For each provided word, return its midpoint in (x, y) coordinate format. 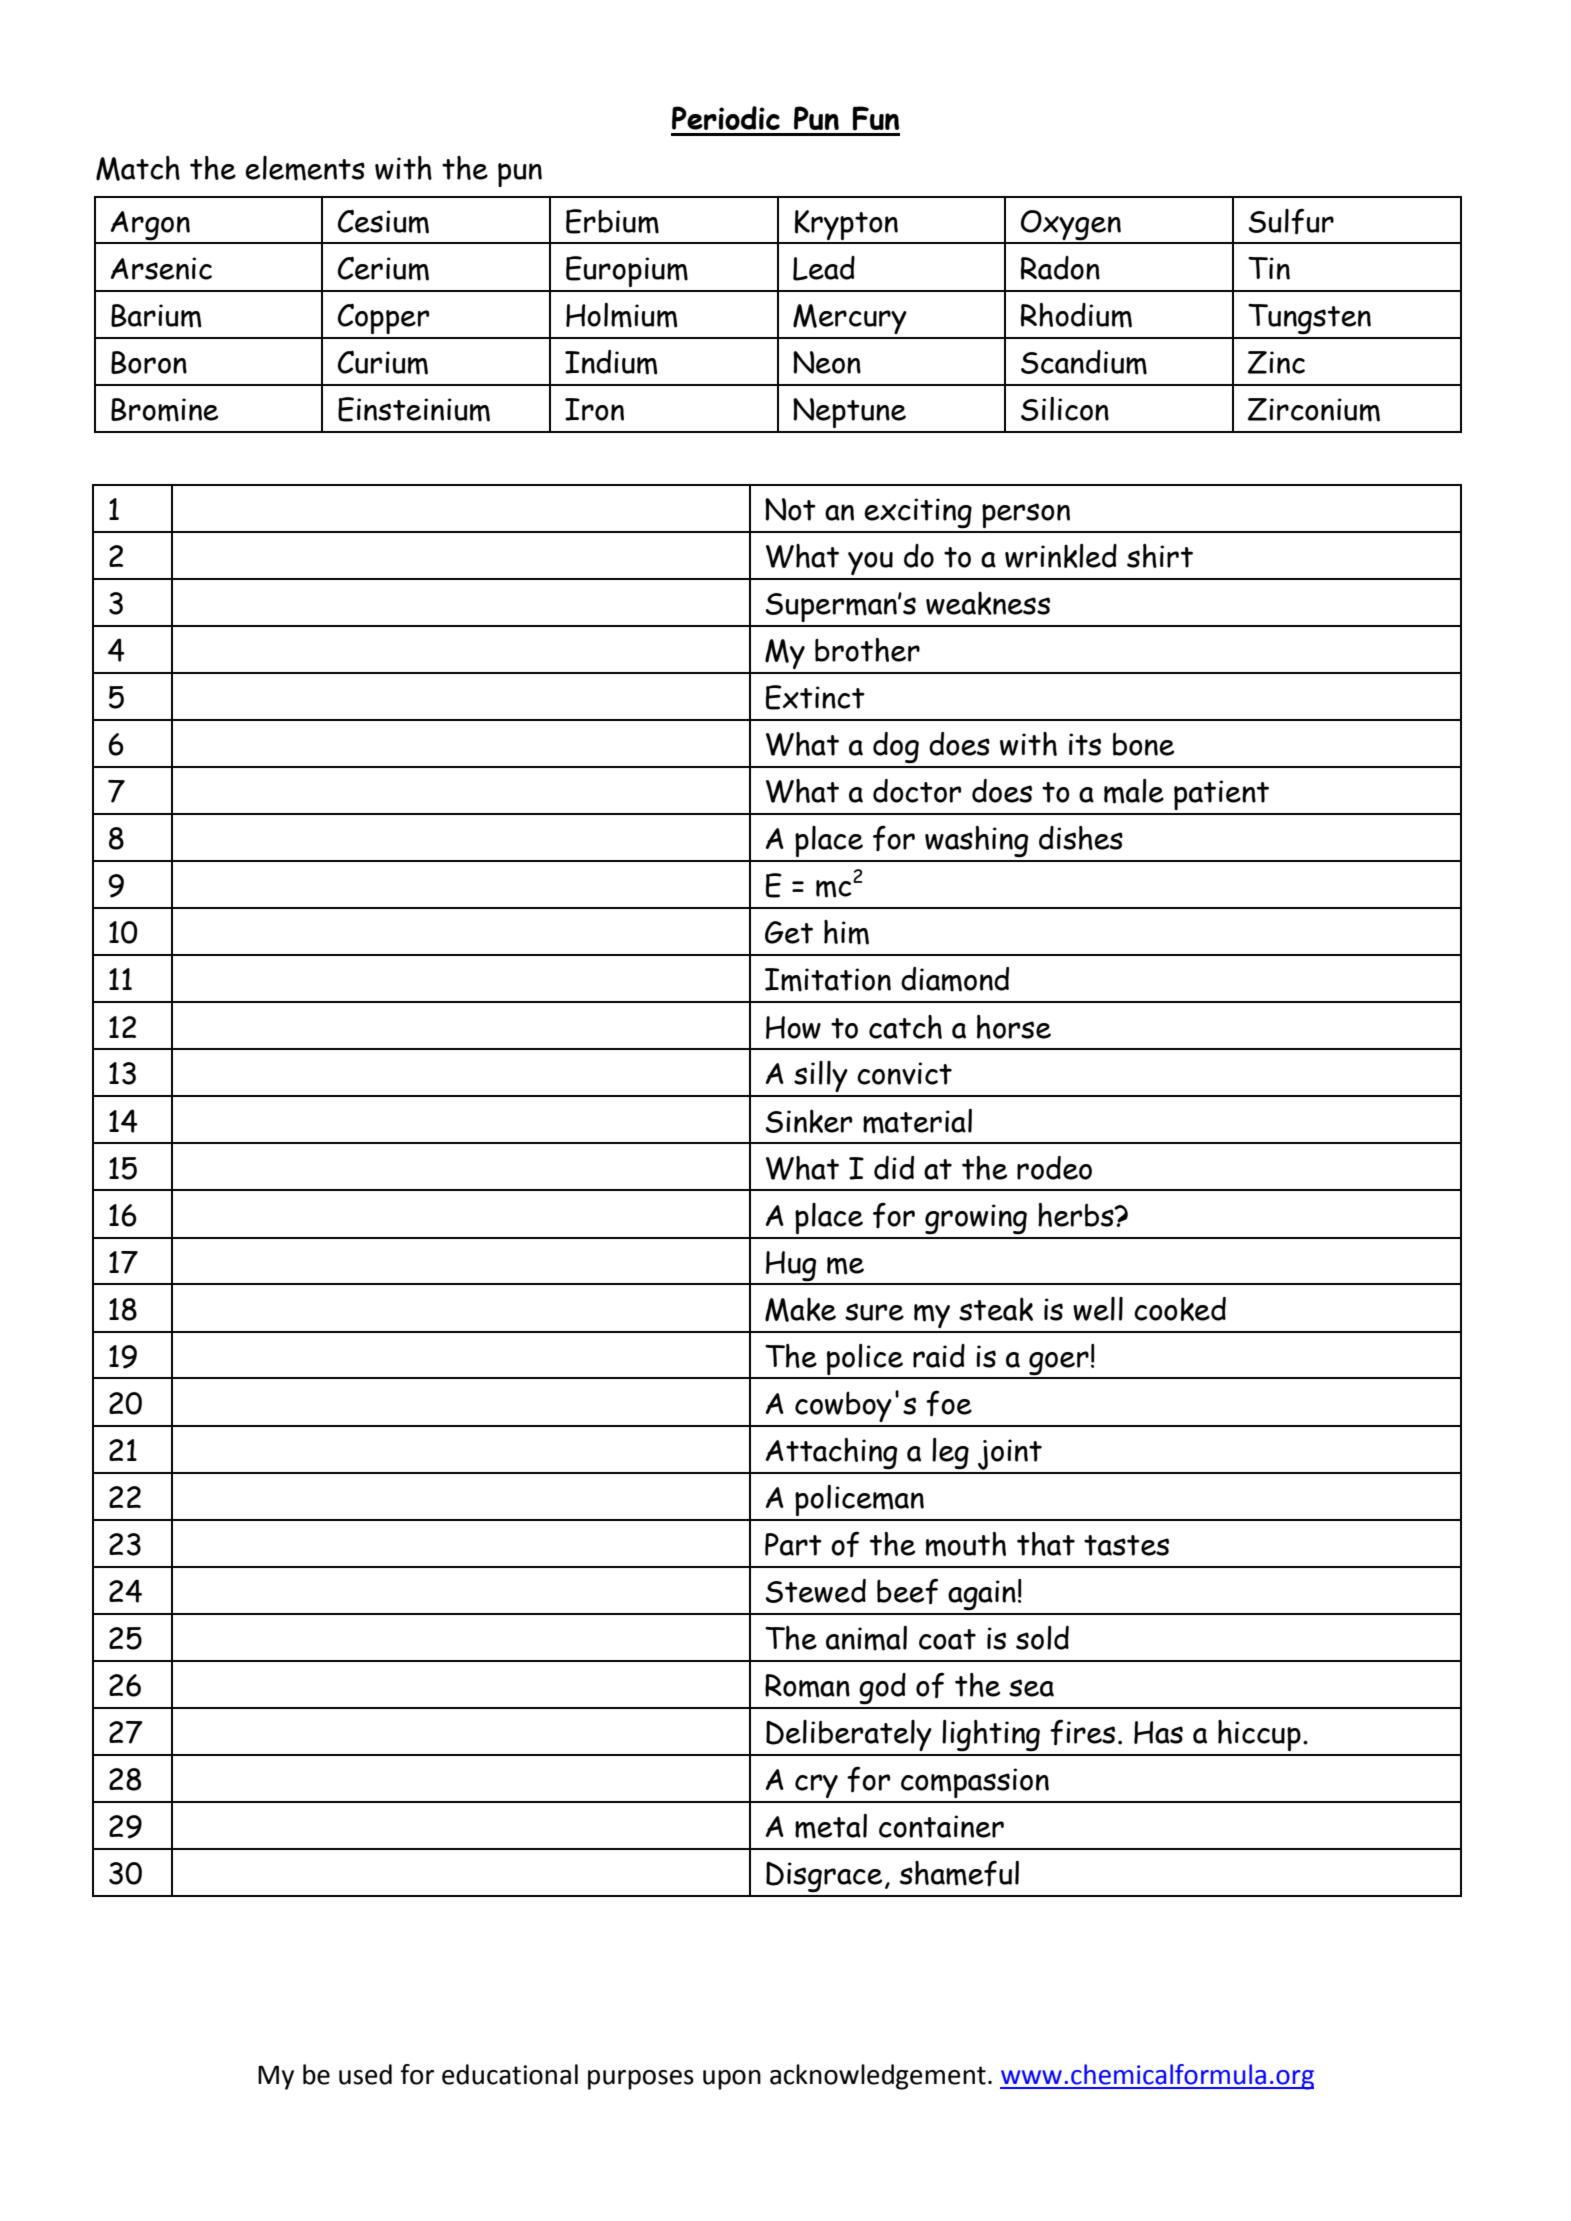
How (793, 1027)
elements (305, 168)
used (365, 2074)
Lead (824, 268)
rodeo (1054, 1168)
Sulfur (1291, 221)
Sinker (808, 1121)
